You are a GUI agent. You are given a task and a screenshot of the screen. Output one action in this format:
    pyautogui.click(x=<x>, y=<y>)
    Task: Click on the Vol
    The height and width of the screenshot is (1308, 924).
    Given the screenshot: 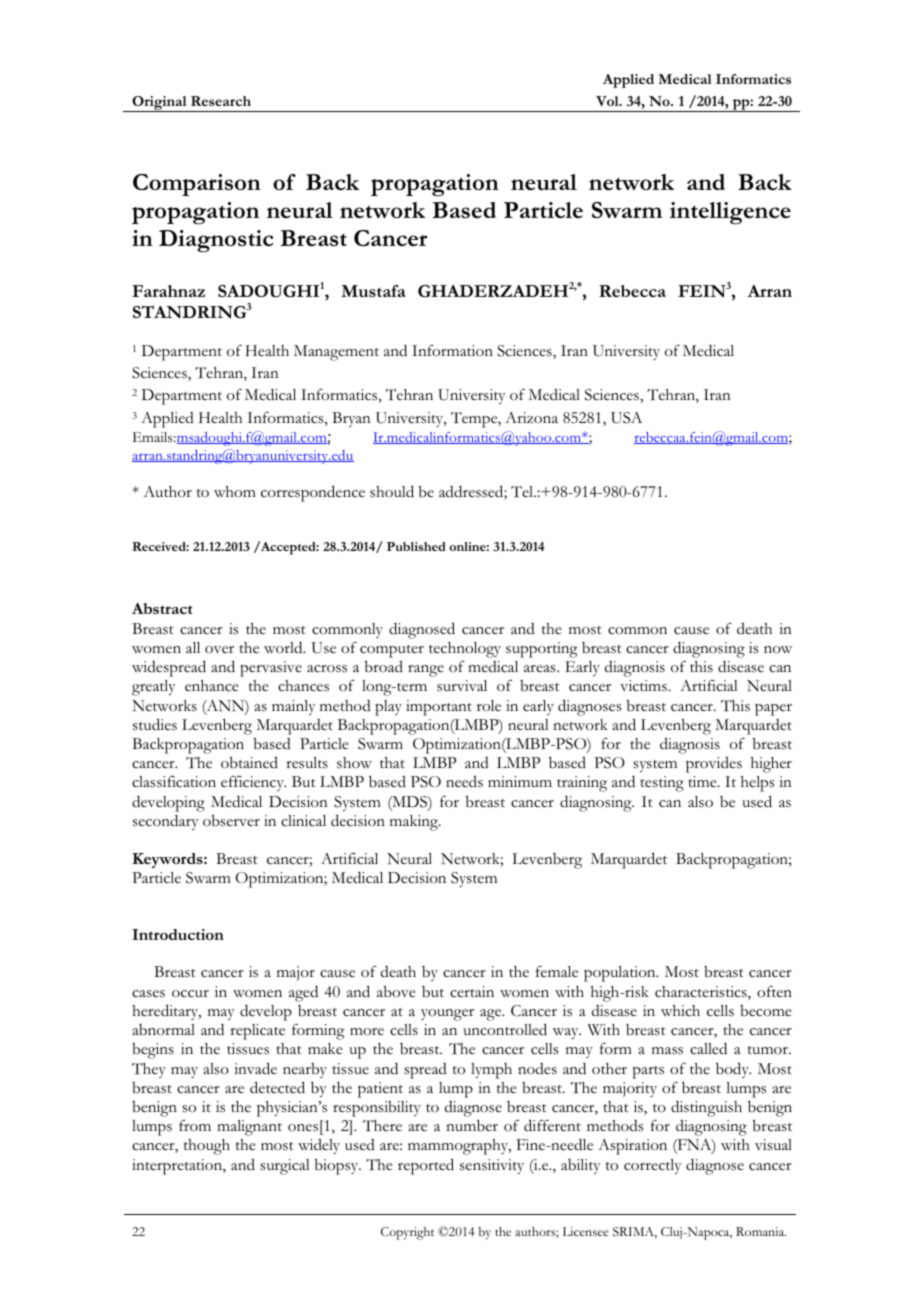 What is the action you would take?
    pyautogui.click(x=608, y=101)
